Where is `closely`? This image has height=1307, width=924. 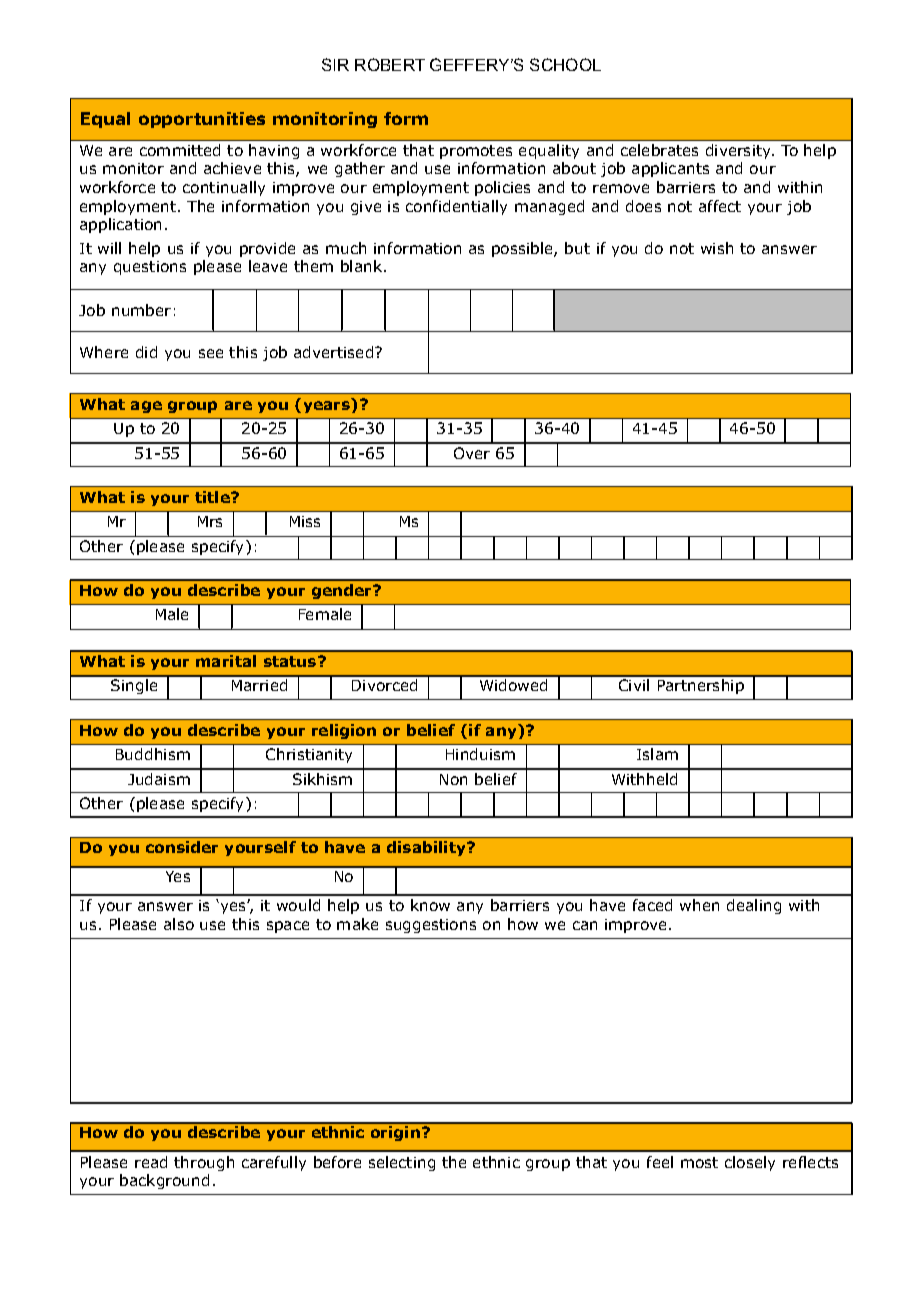 closely is located at coordinates (750, 1163).
